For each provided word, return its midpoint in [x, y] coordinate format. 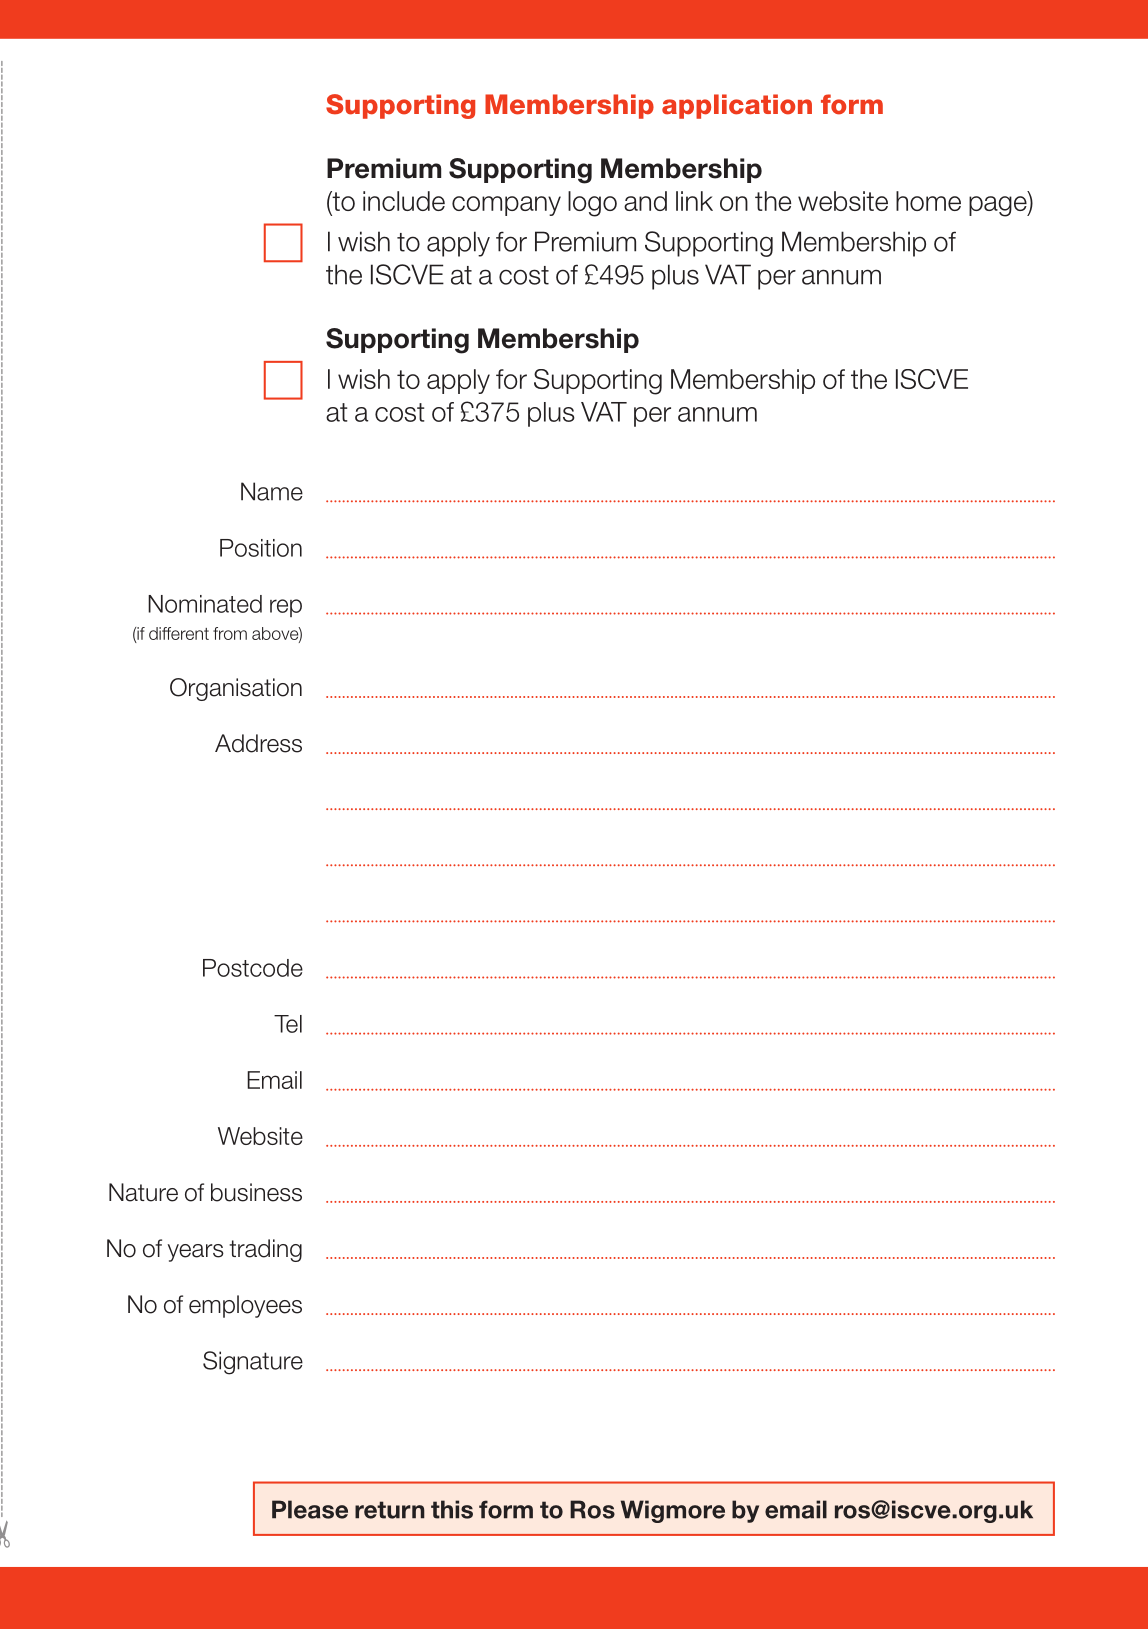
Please [310, 1509]
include [404, 201]
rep [286, 608]
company [506, 206]
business [256, 1192]
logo [592, 204]
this [452, 1509]
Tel [288, 1024]
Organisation [236, 689]
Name [272, 491]
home [928, 201]
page [999, 206]
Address [258, 743]
